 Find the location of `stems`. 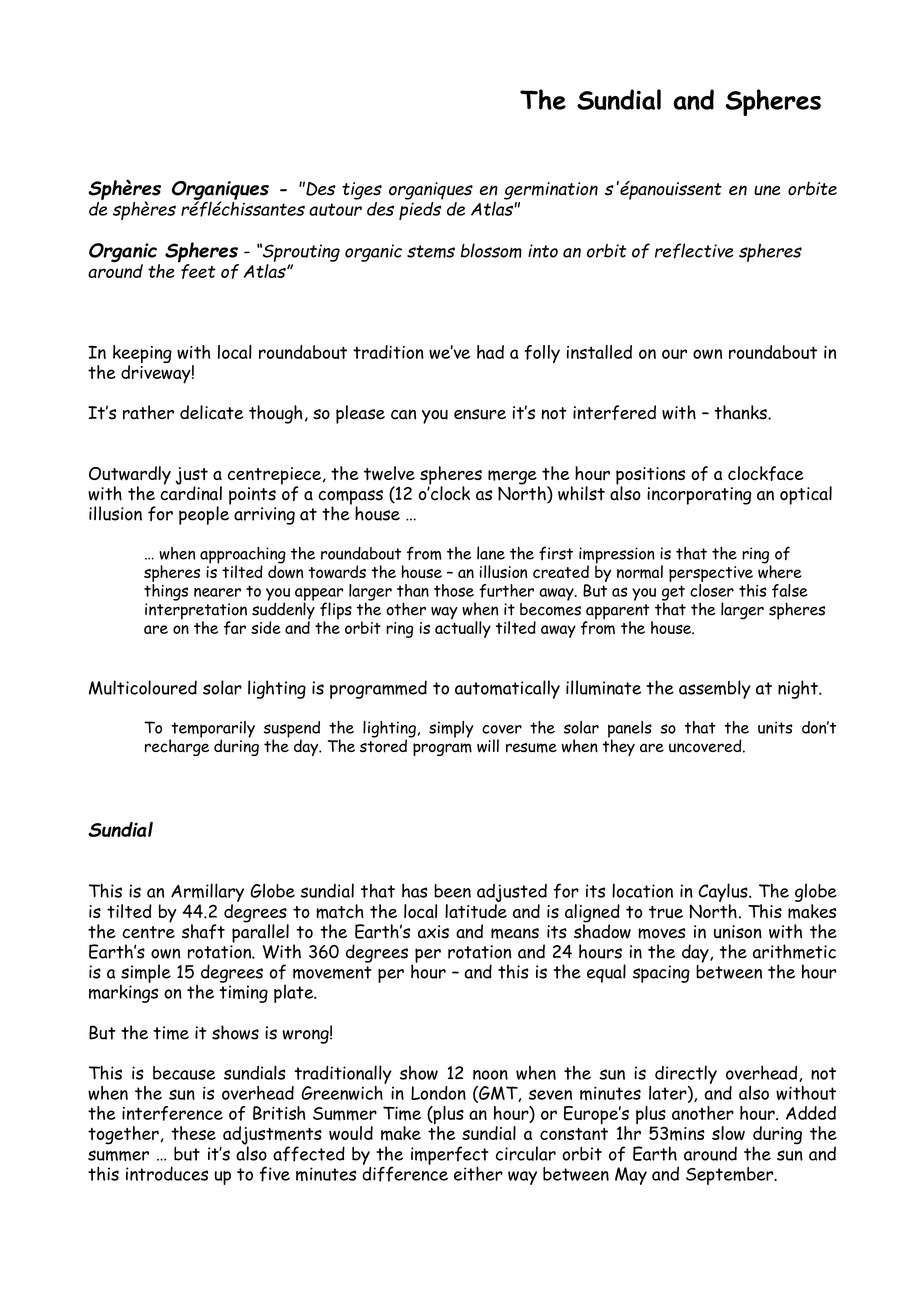

stems is located at coordinates (431, 251).
